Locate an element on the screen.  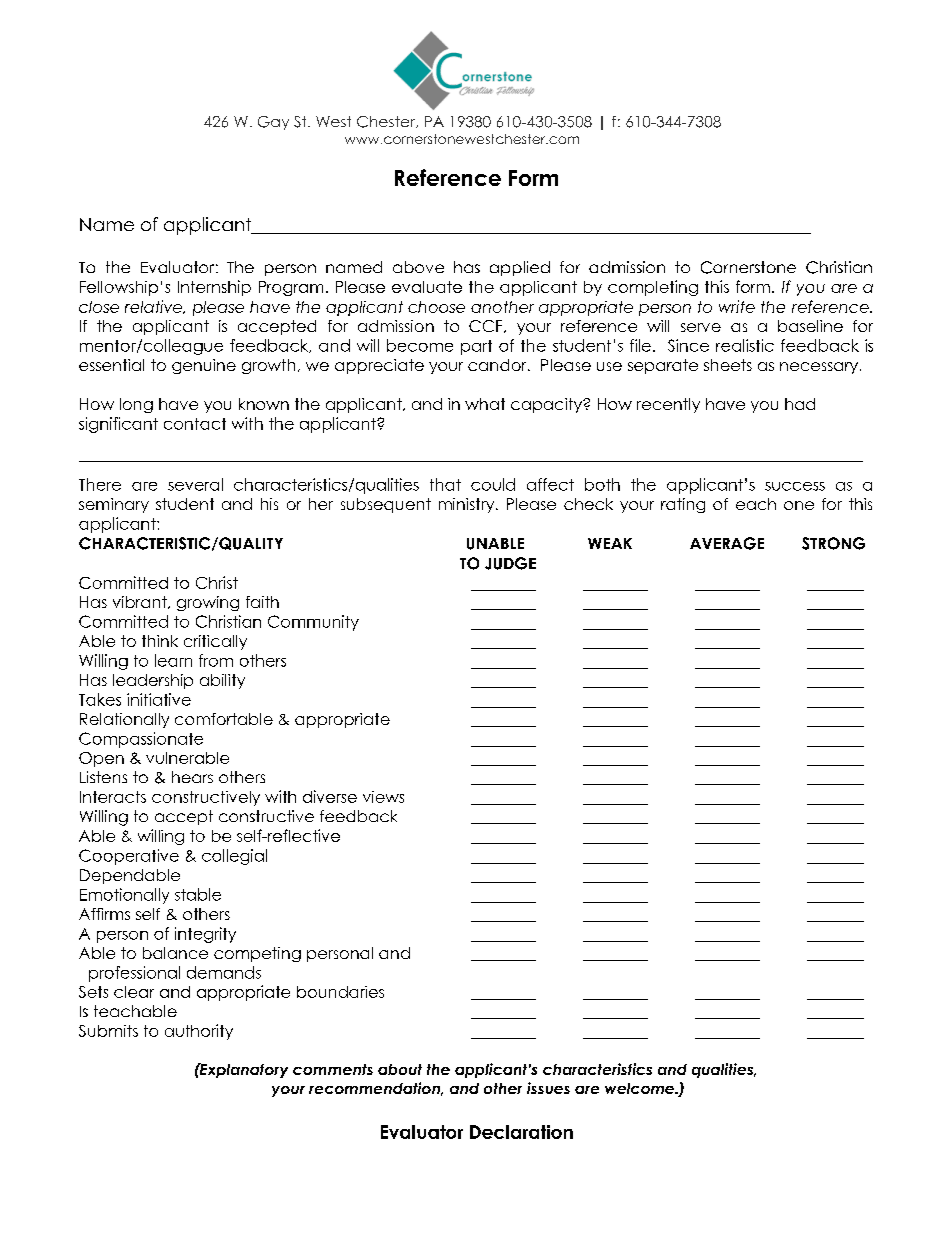
Gay is located at coordinates (273, 123).
